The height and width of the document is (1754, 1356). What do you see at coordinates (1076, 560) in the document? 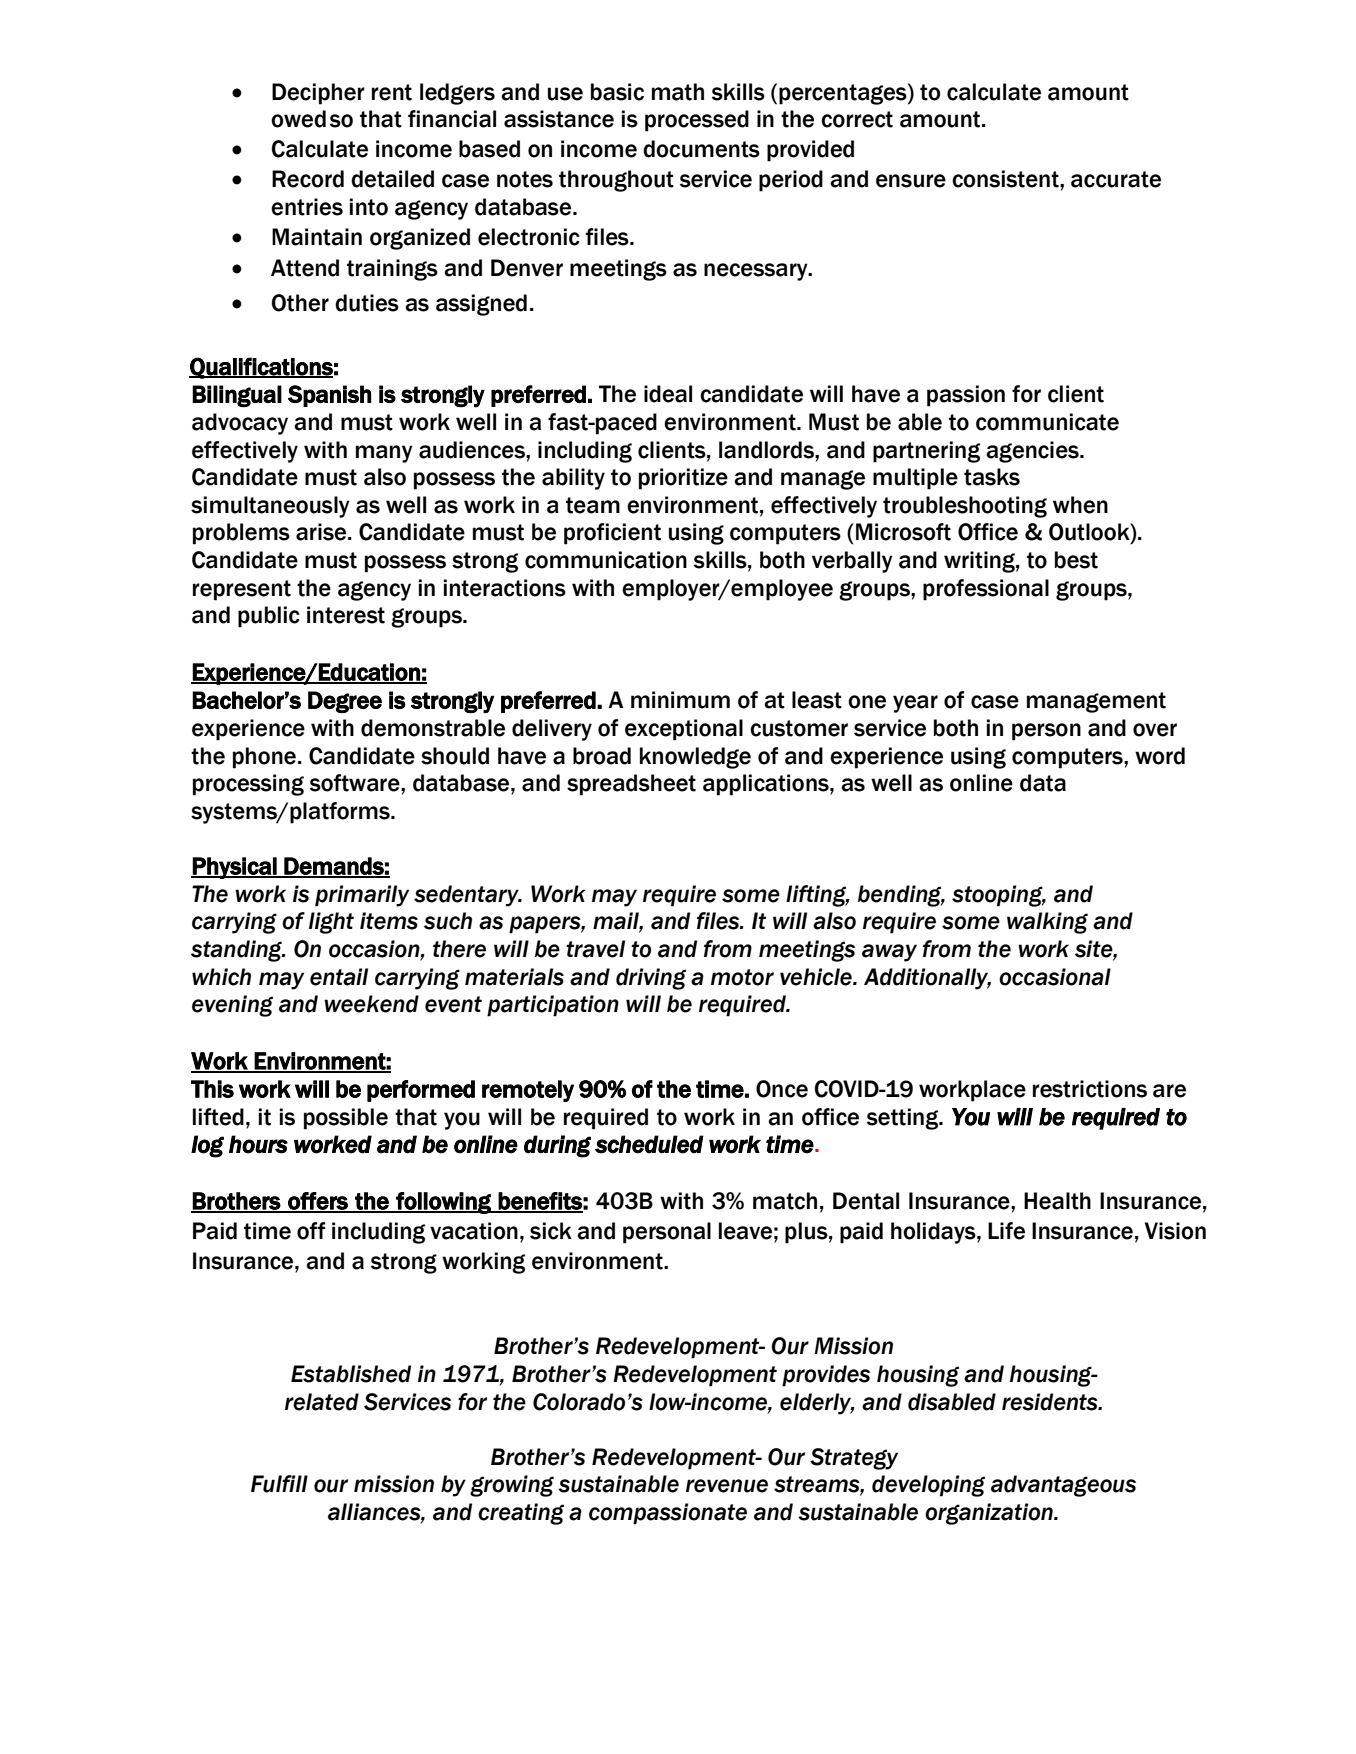
I see `best` at bounding box center [1076, 560].
